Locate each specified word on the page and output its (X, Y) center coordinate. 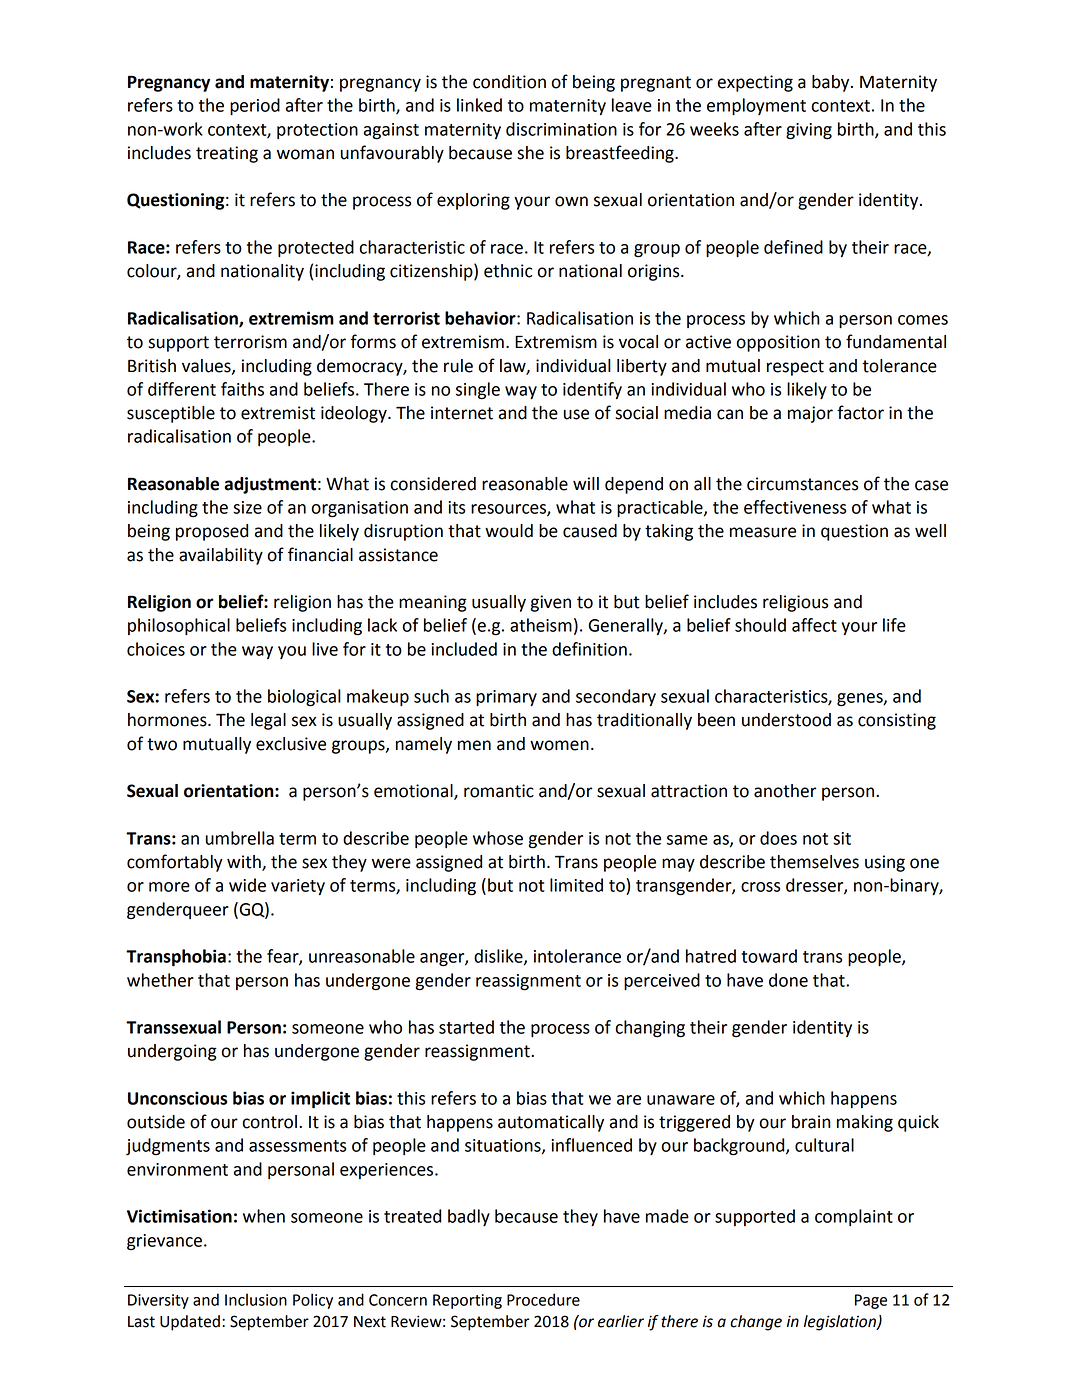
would (509, 531)
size (247, 507)
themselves (814, 862)
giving (809, 131)
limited (576, 885)
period (255, 106)
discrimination (561, 129)
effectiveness (795, 507)
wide (247, 885)
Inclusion (256, 1299)
